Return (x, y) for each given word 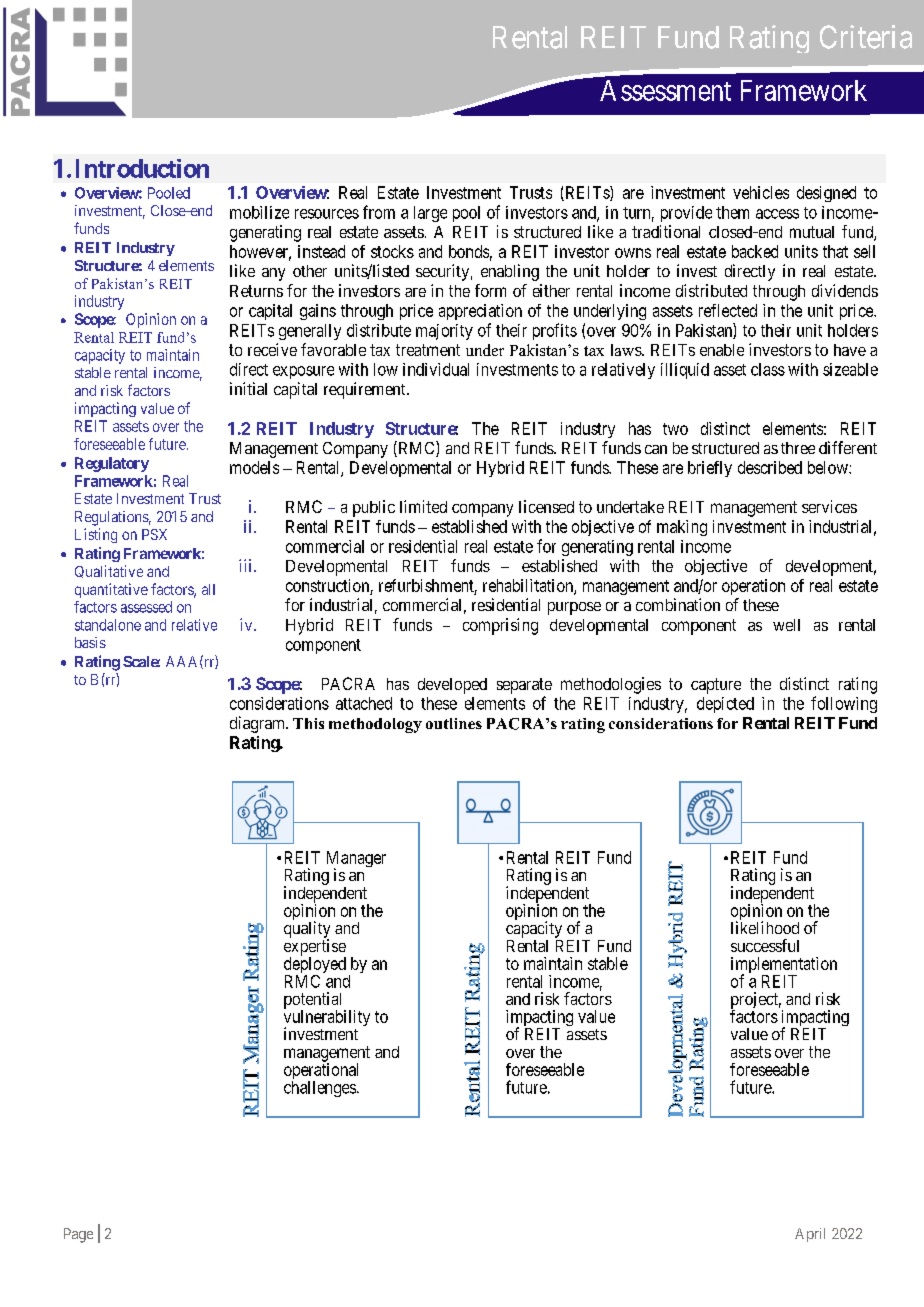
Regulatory (112, 464)
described (770, 467)
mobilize (259, 212)
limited (423, 506)
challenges (320, 1089)
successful (765, 945)
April (810, 1235)
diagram (258, 724)
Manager (356, 860)
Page (78, 1235)
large (430, 214)
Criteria (866, 37)
